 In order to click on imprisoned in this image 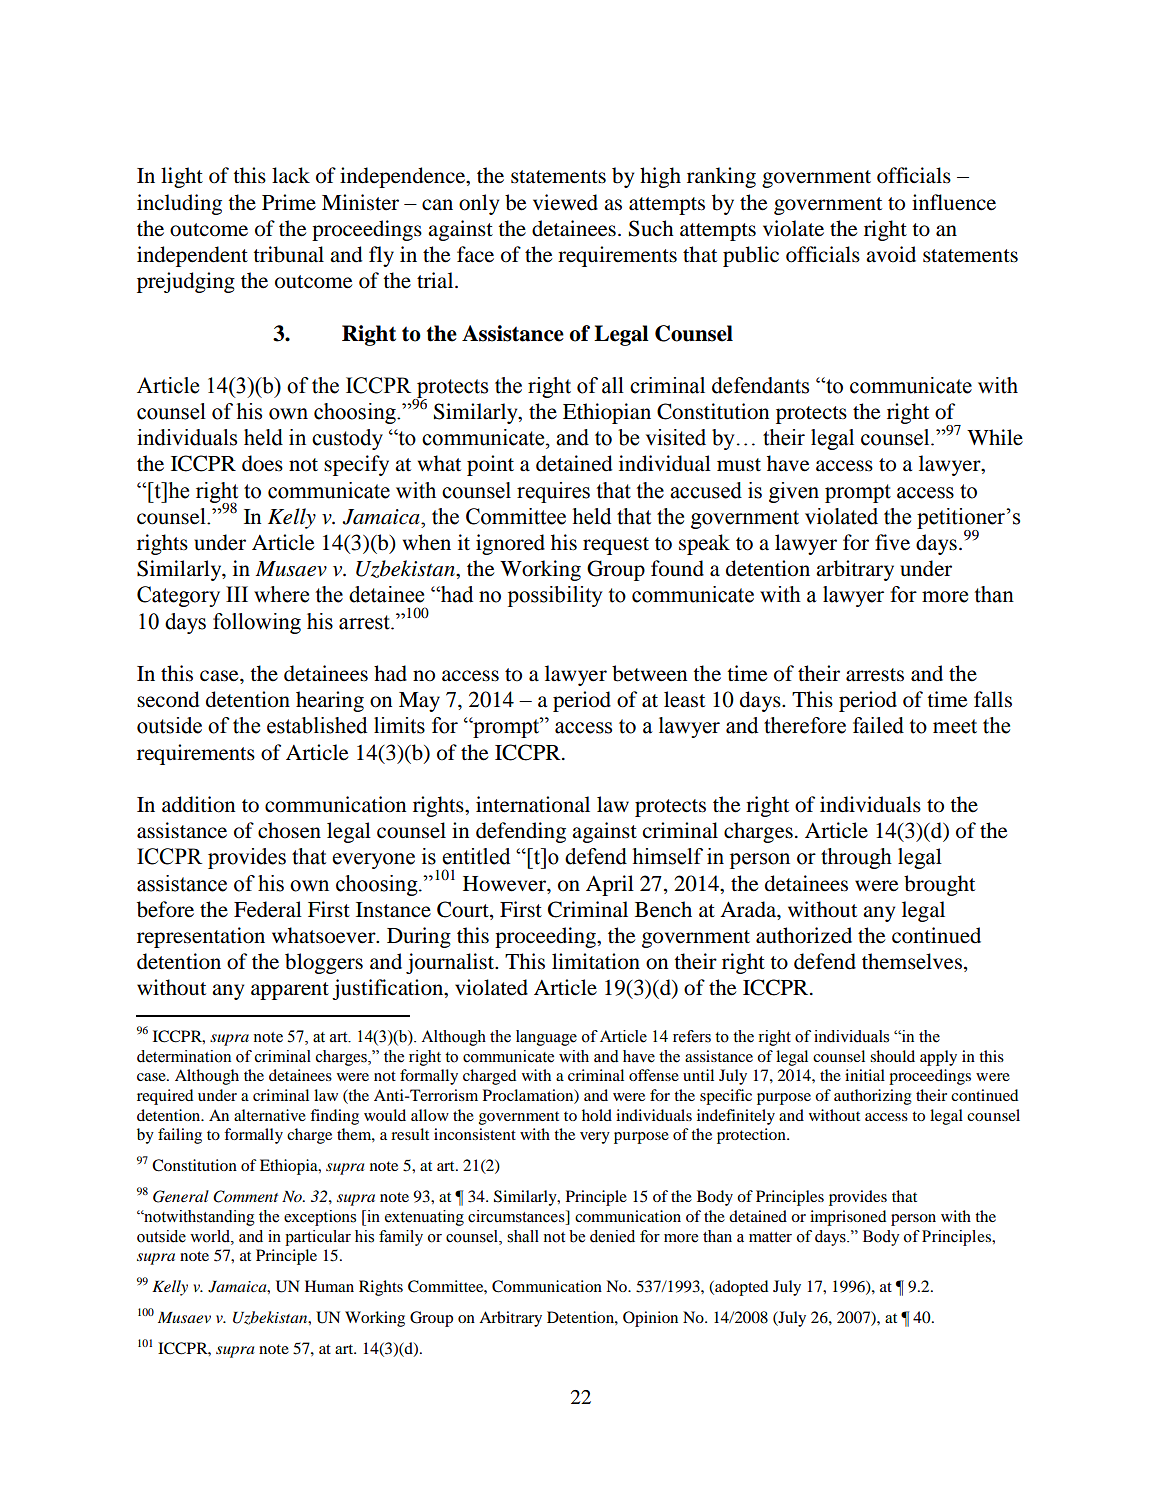, I will do `click(848, 1218)`.
